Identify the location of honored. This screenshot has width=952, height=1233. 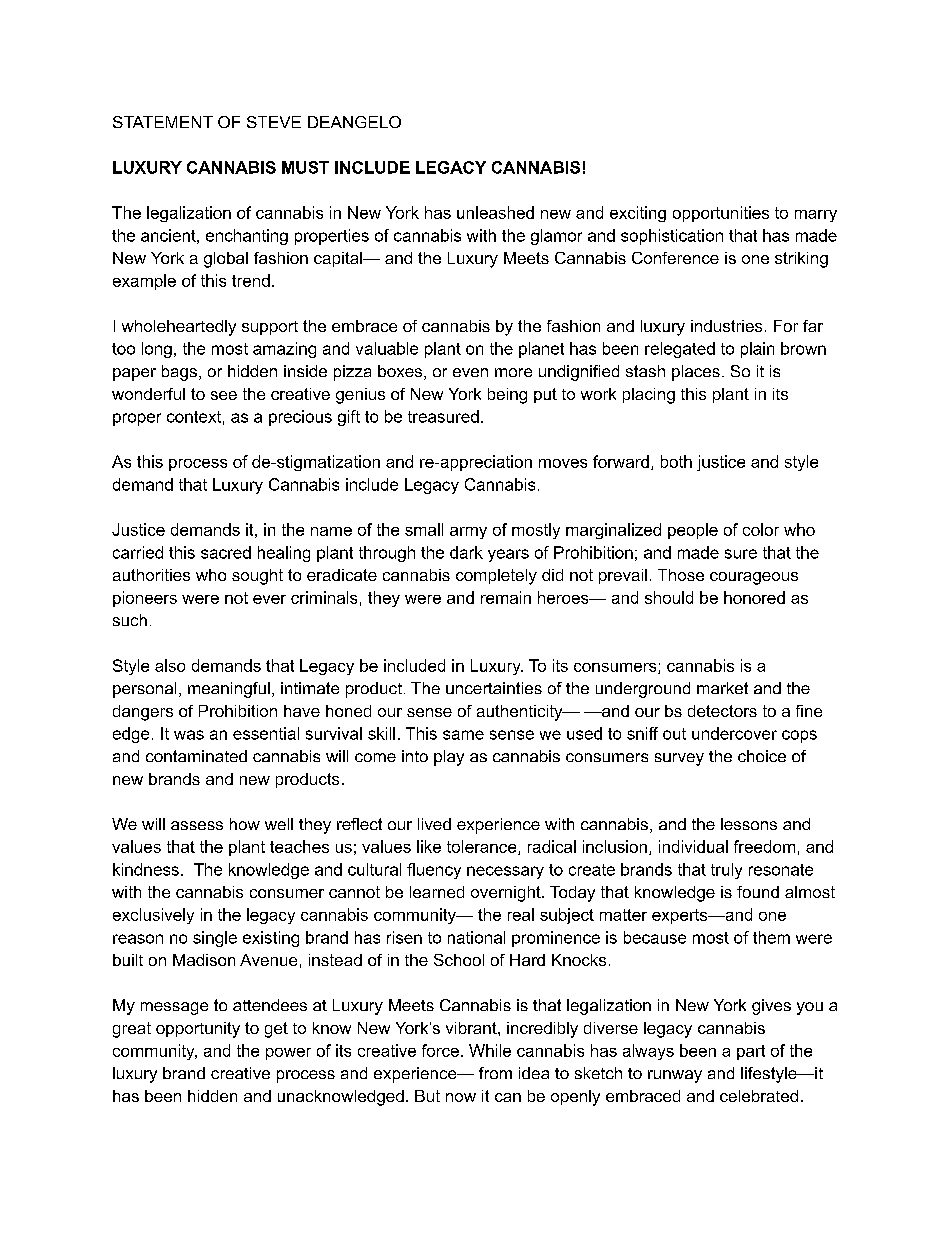
(754, 597).
